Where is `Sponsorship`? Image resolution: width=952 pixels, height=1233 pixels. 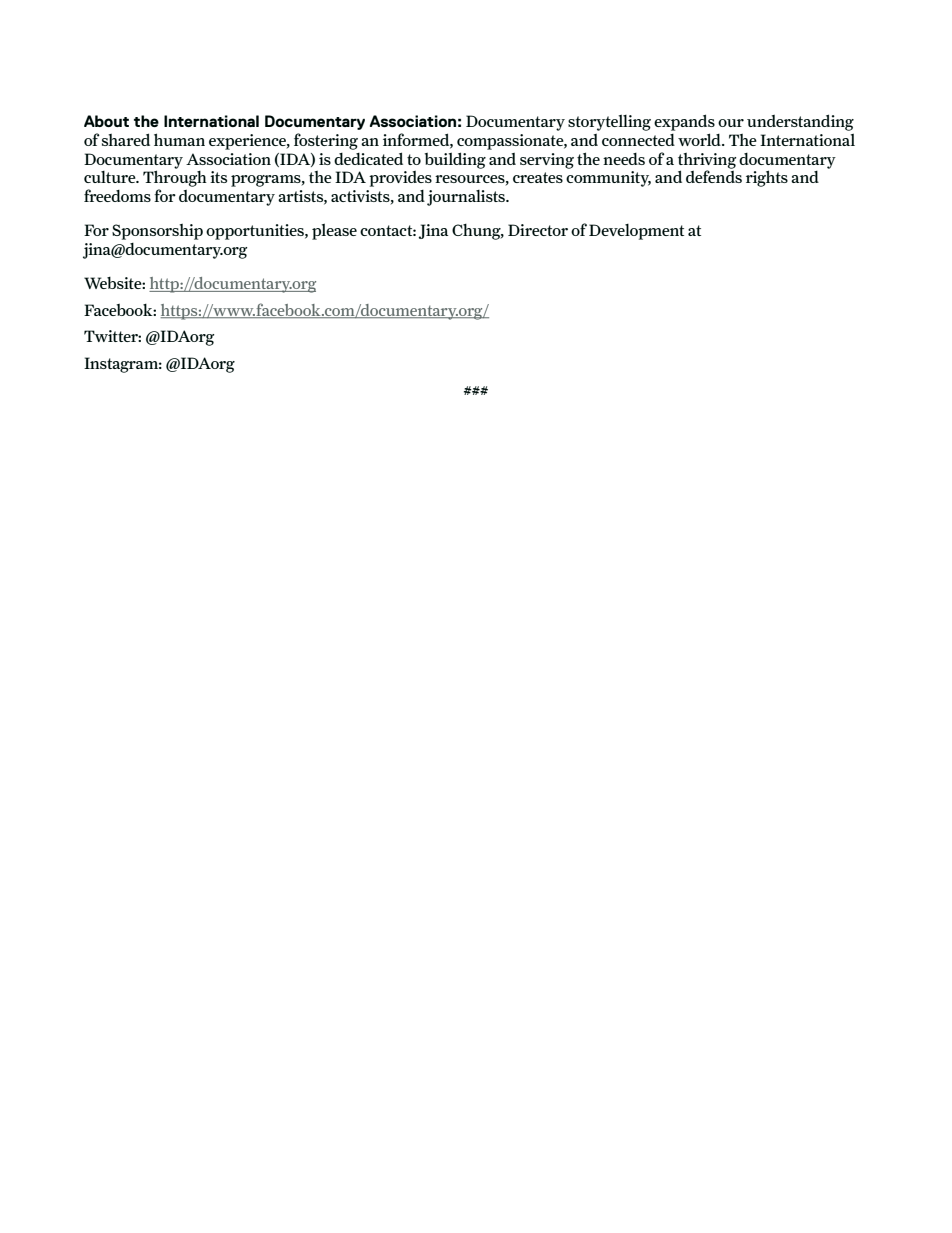
Sponsorship is located at coordinates (157, 232).
